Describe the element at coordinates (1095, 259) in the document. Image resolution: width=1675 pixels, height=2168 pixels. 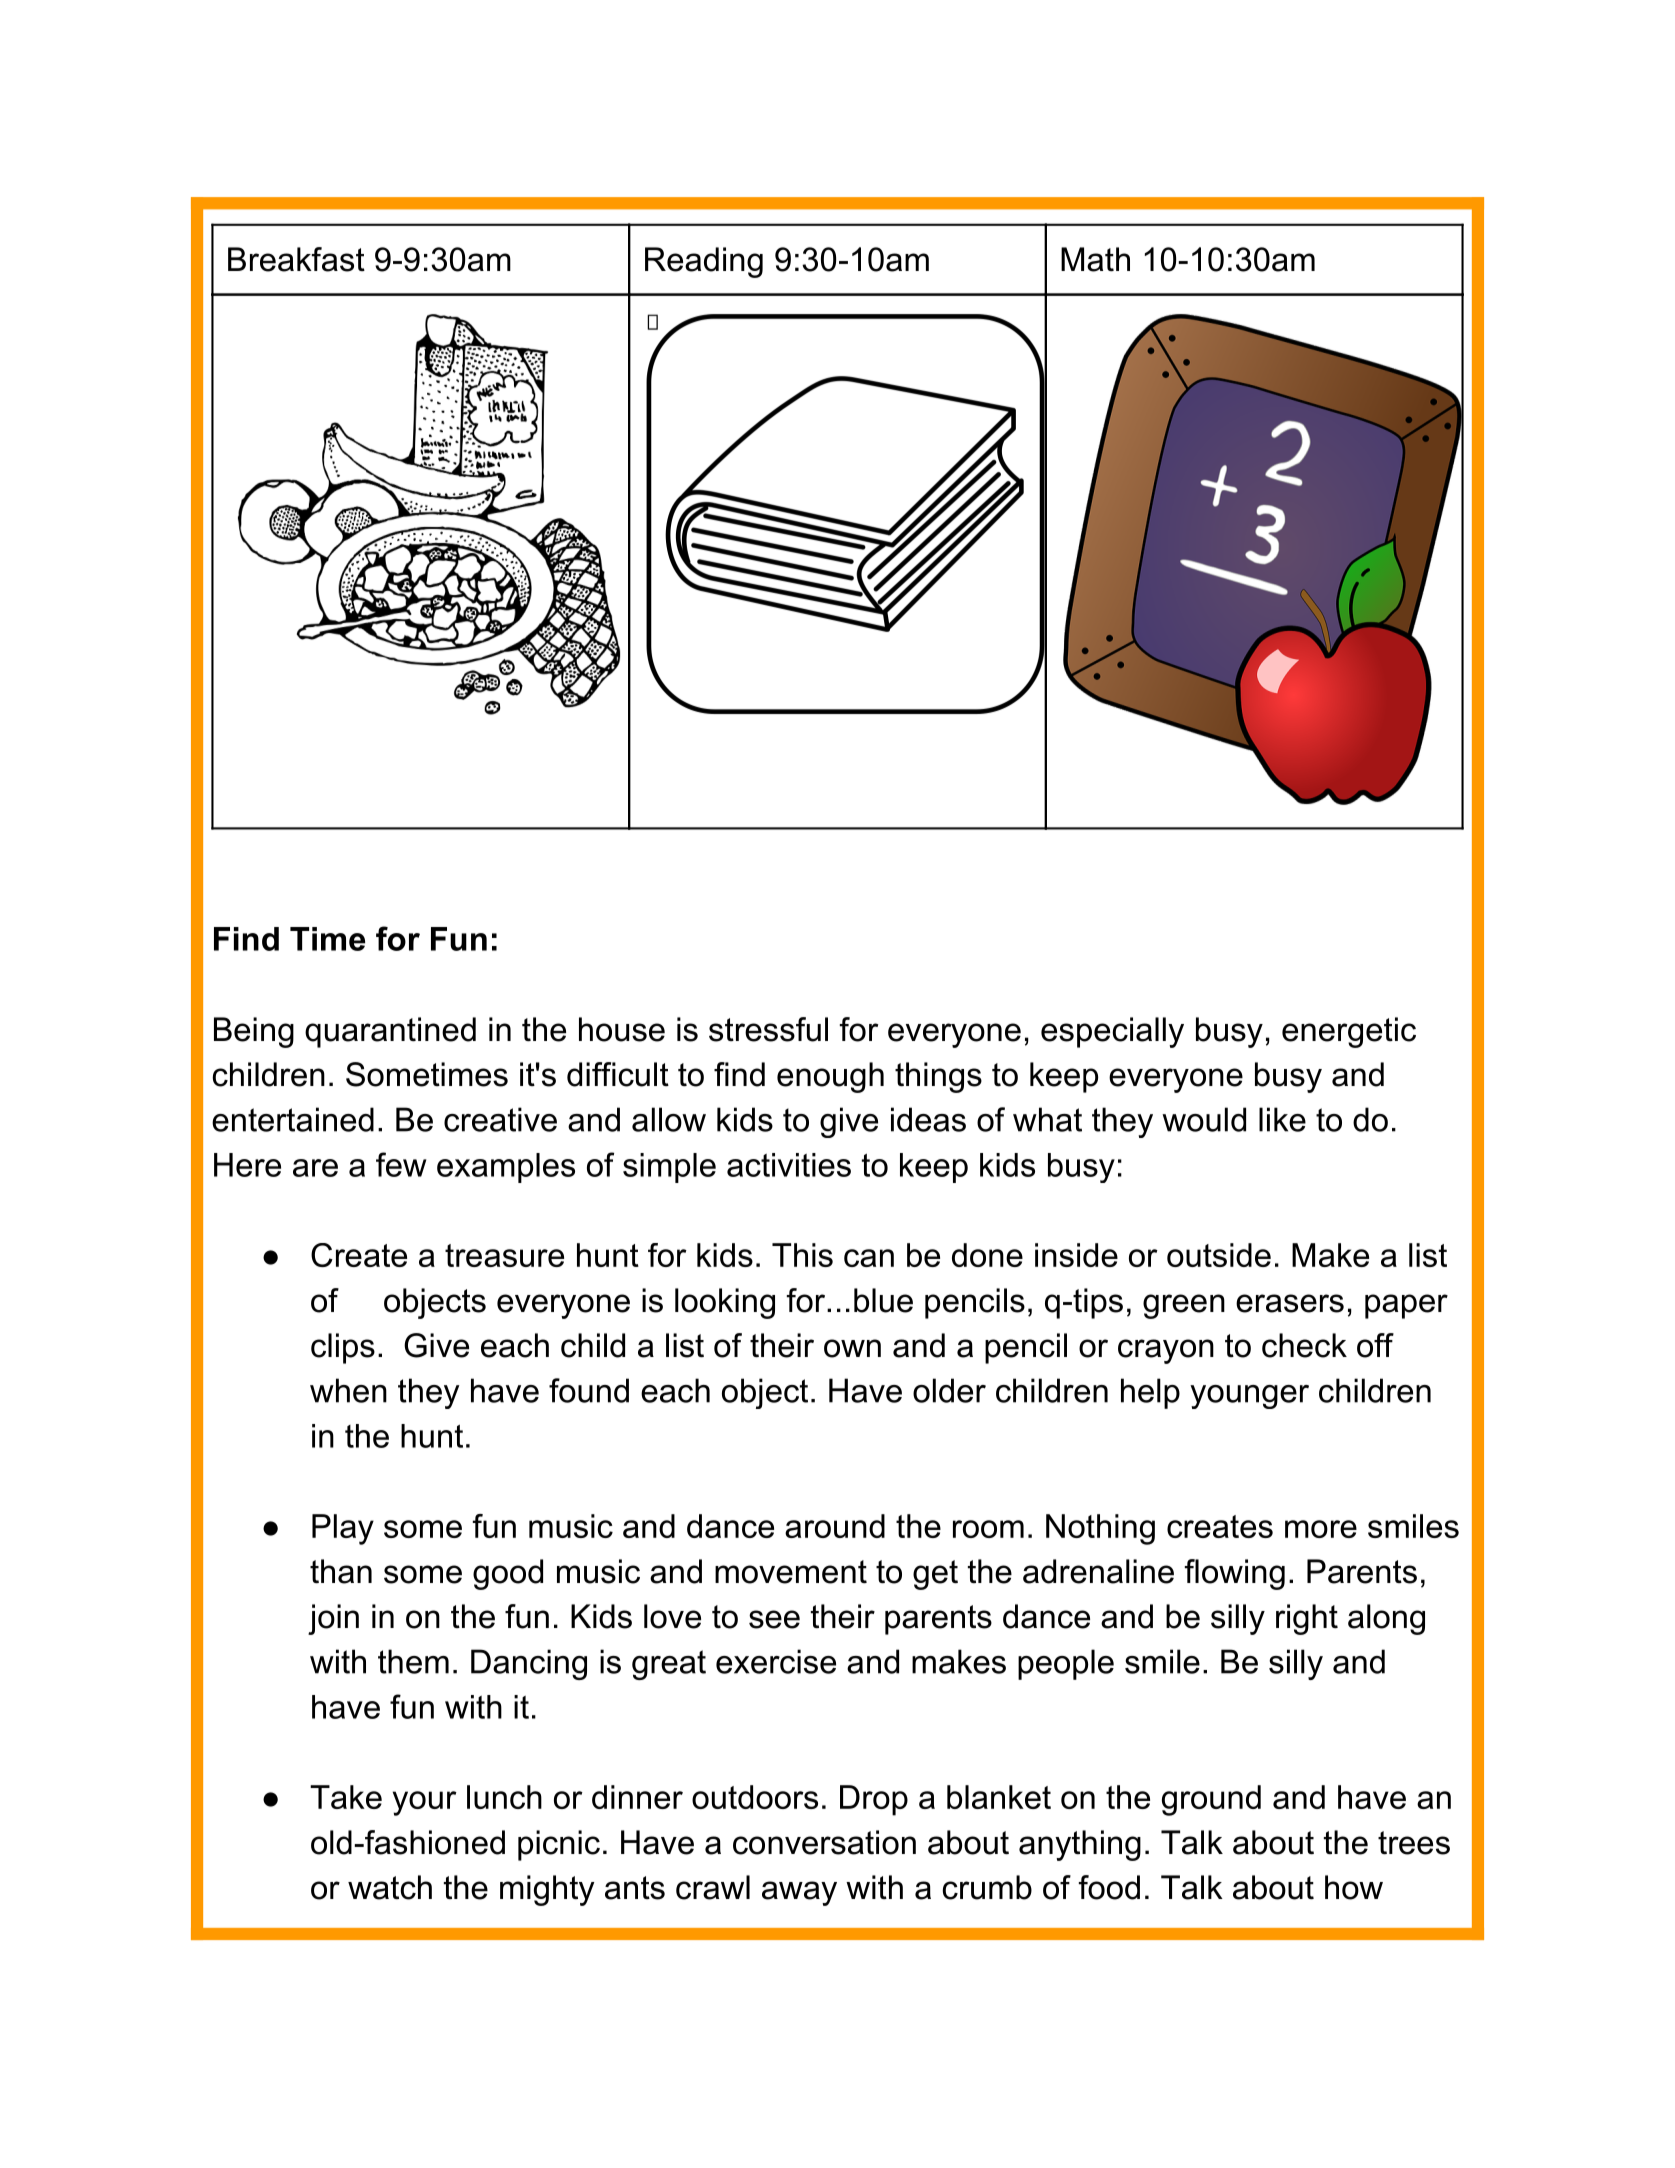
I see `Math` at that location.
